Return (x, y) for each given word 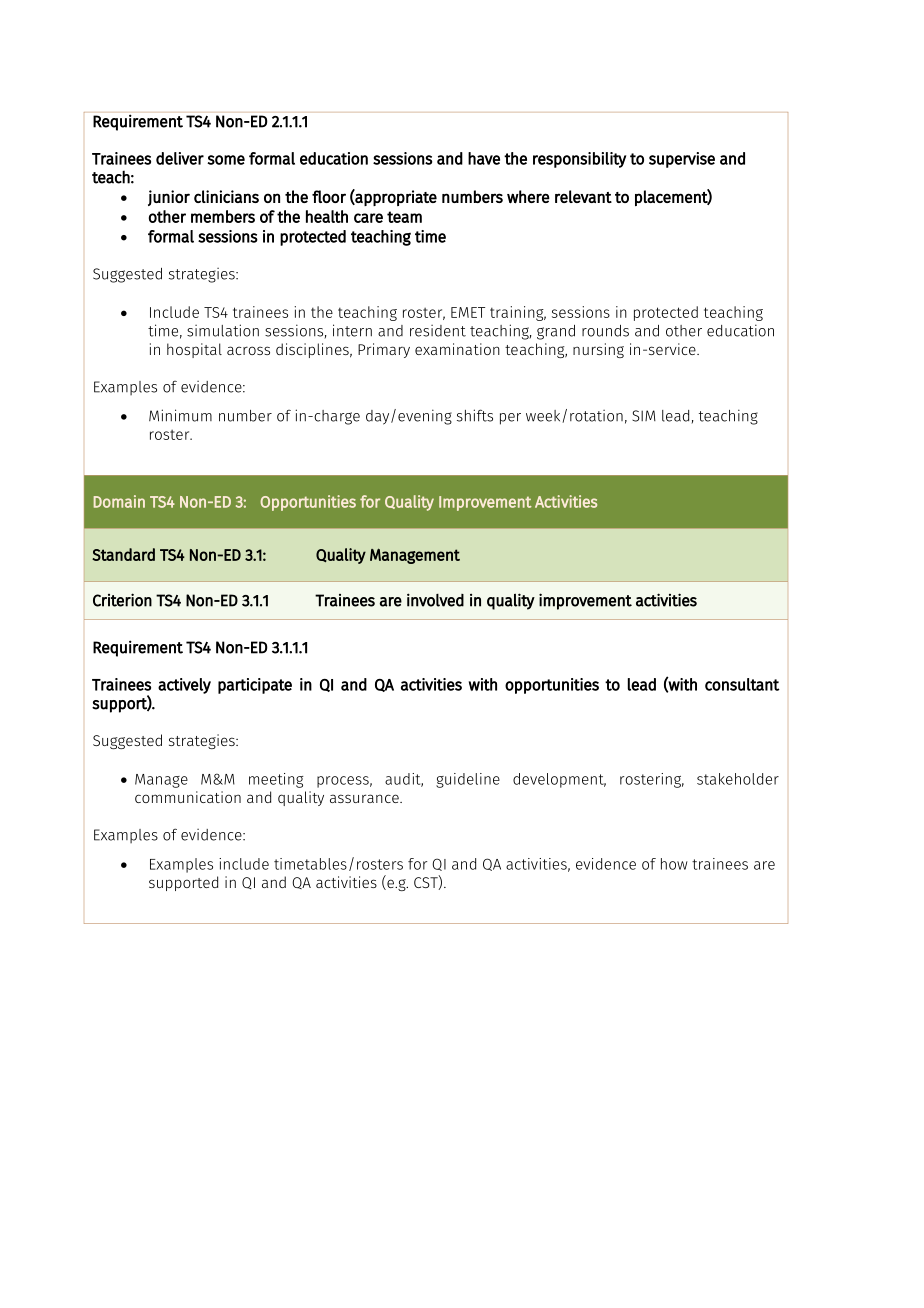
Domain (119, 501)
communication (188, 797)
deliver (180, 158)
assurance (365, 798)
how (674, 864)
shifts (475, 415)
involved (435, 600)
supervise (682, 160)
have (484, 158)
